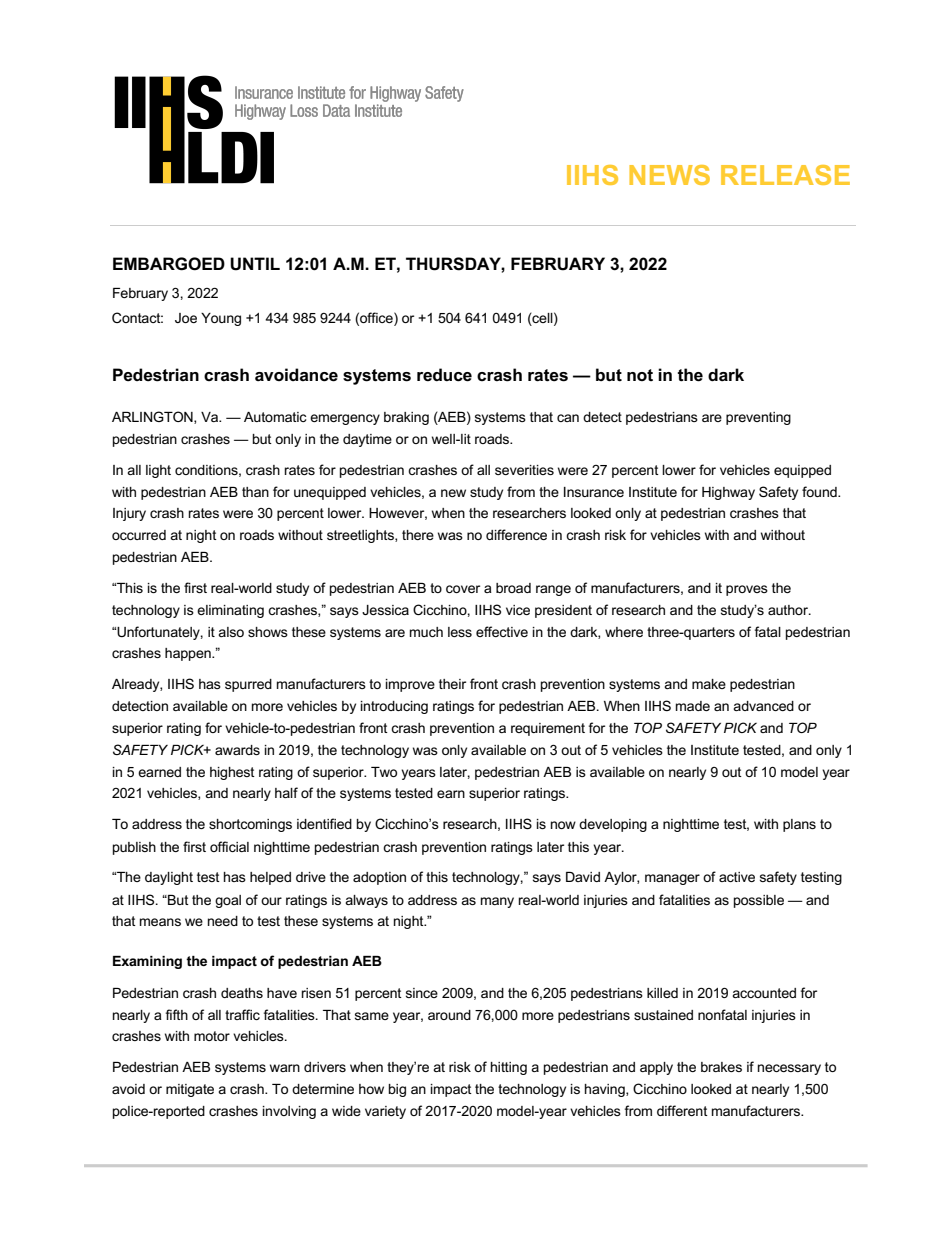 This document has height=1233, width=952. Describe the element at coordinates (190, 1090) in the document. I see `mitigate` at that location.
